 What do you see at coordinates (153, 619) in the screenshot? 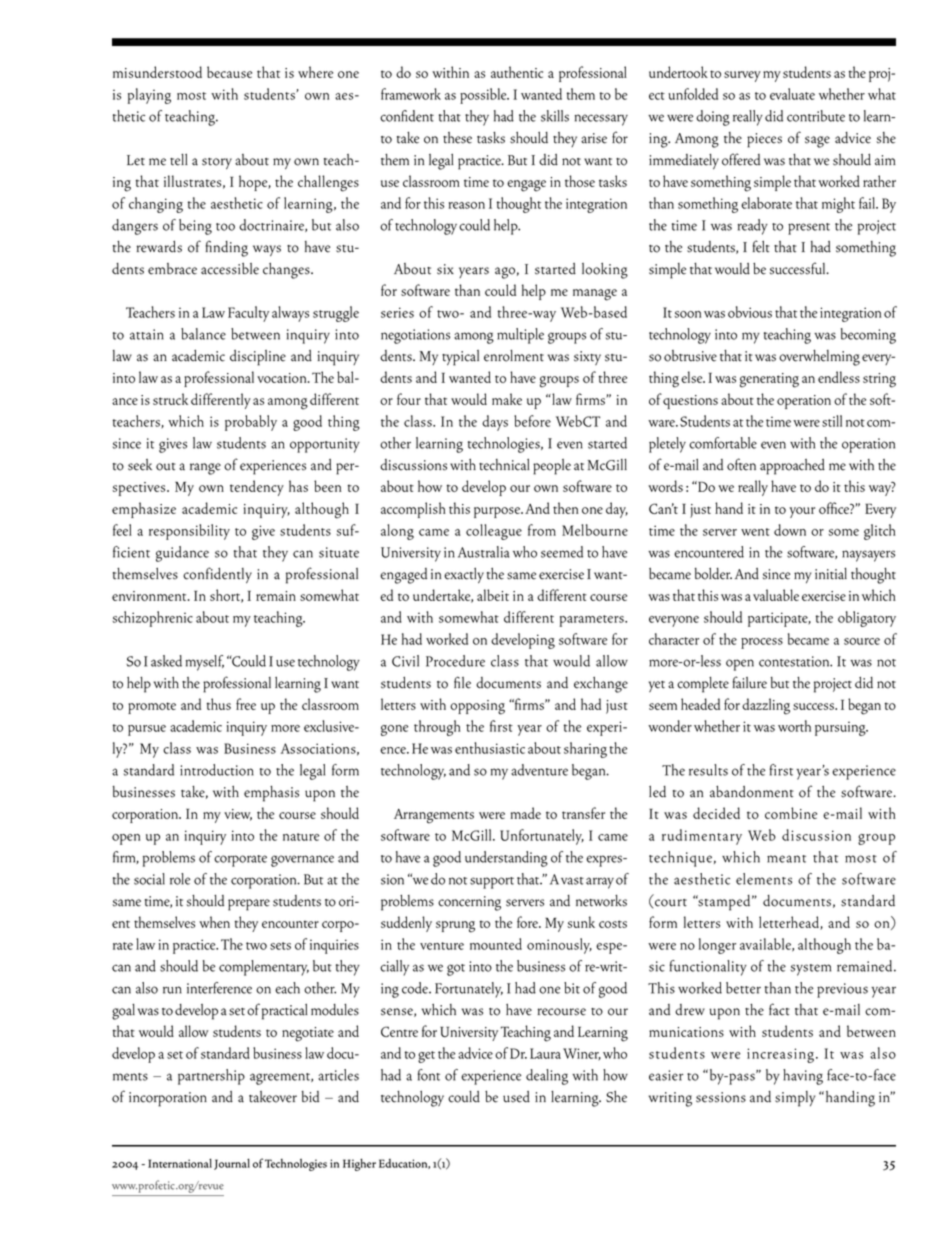
I see `schizophrenic` at bounding box center [153, 619].
